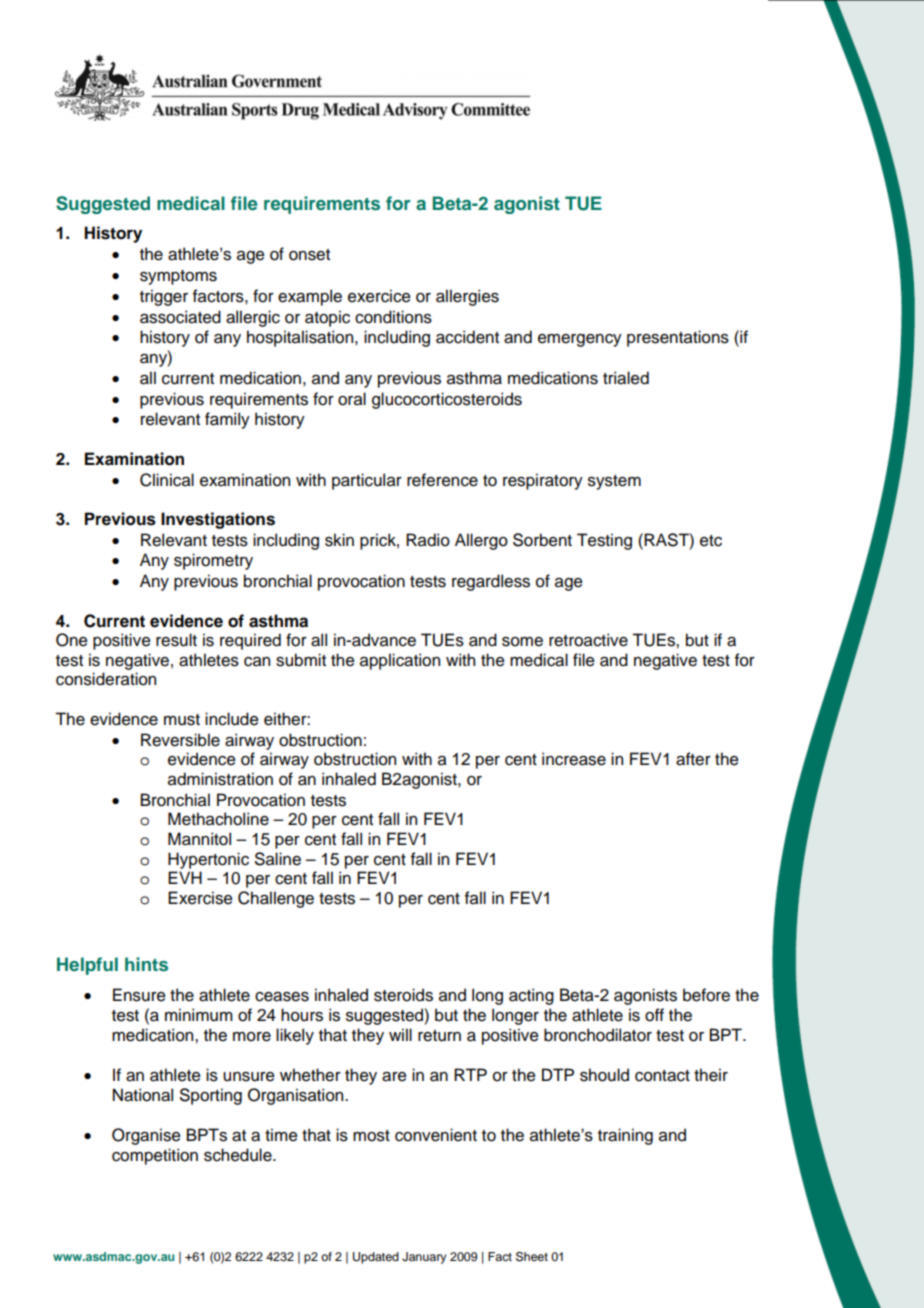 The image size is (924, 1308). I want to click on before, so click(706, 995).
